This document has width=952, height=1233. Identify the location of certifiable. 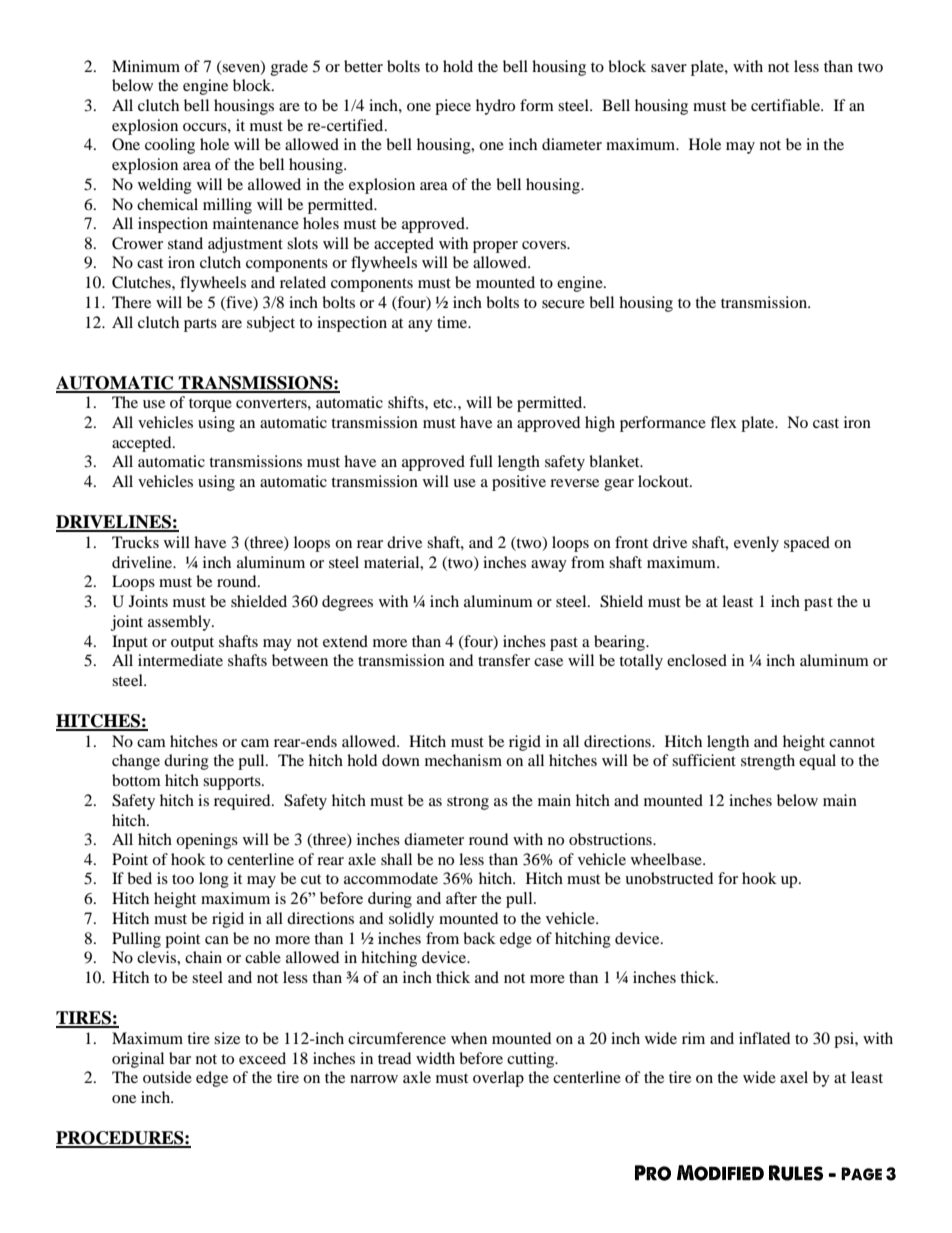
(786, 105).
